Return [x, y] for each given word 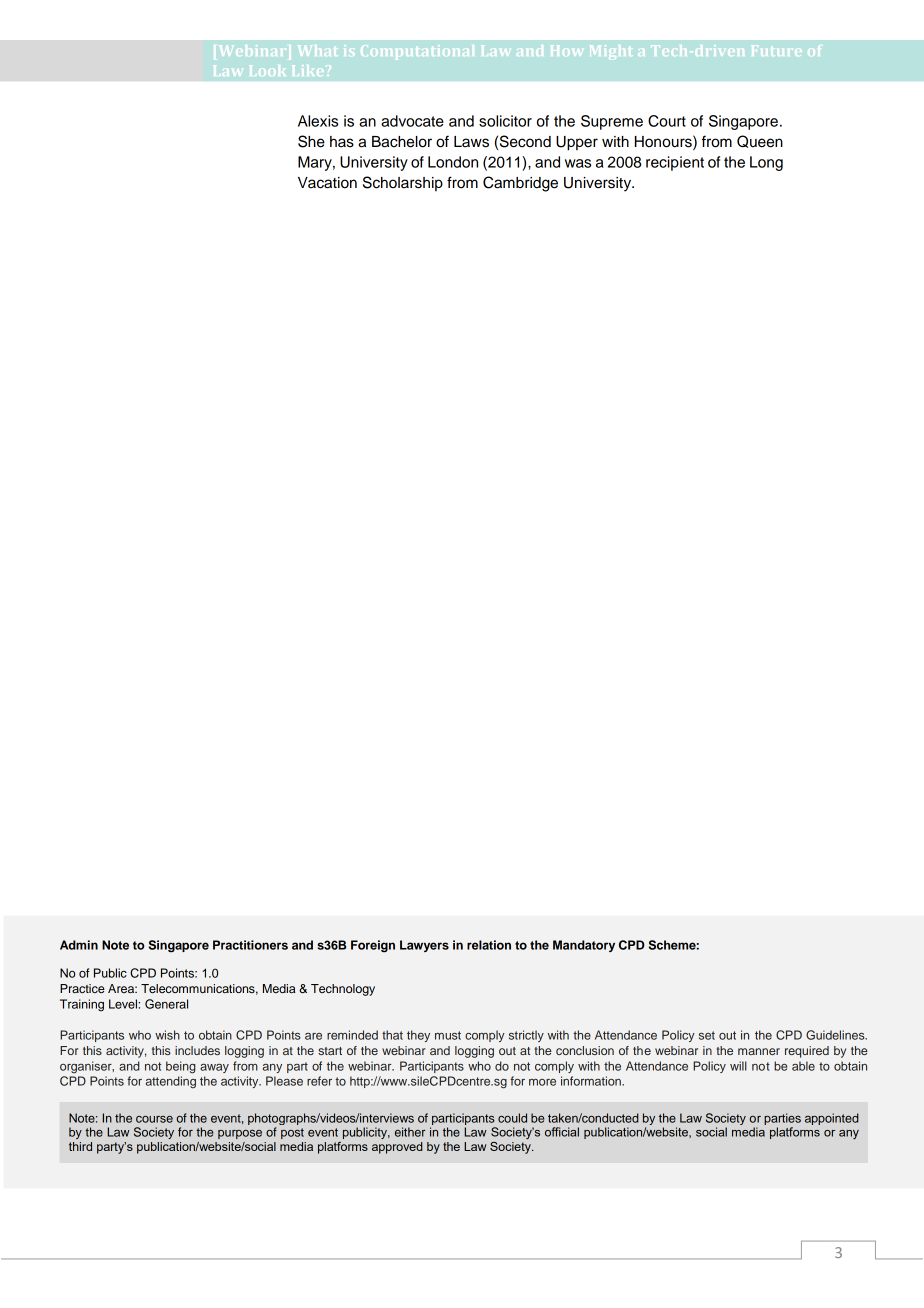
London [453, 162]
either [410, 1132]
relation [489, 945]
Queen [760, 141]
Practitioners [250, 945]
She [311, 141]
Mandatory [584, 946]
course [154, 1119]
